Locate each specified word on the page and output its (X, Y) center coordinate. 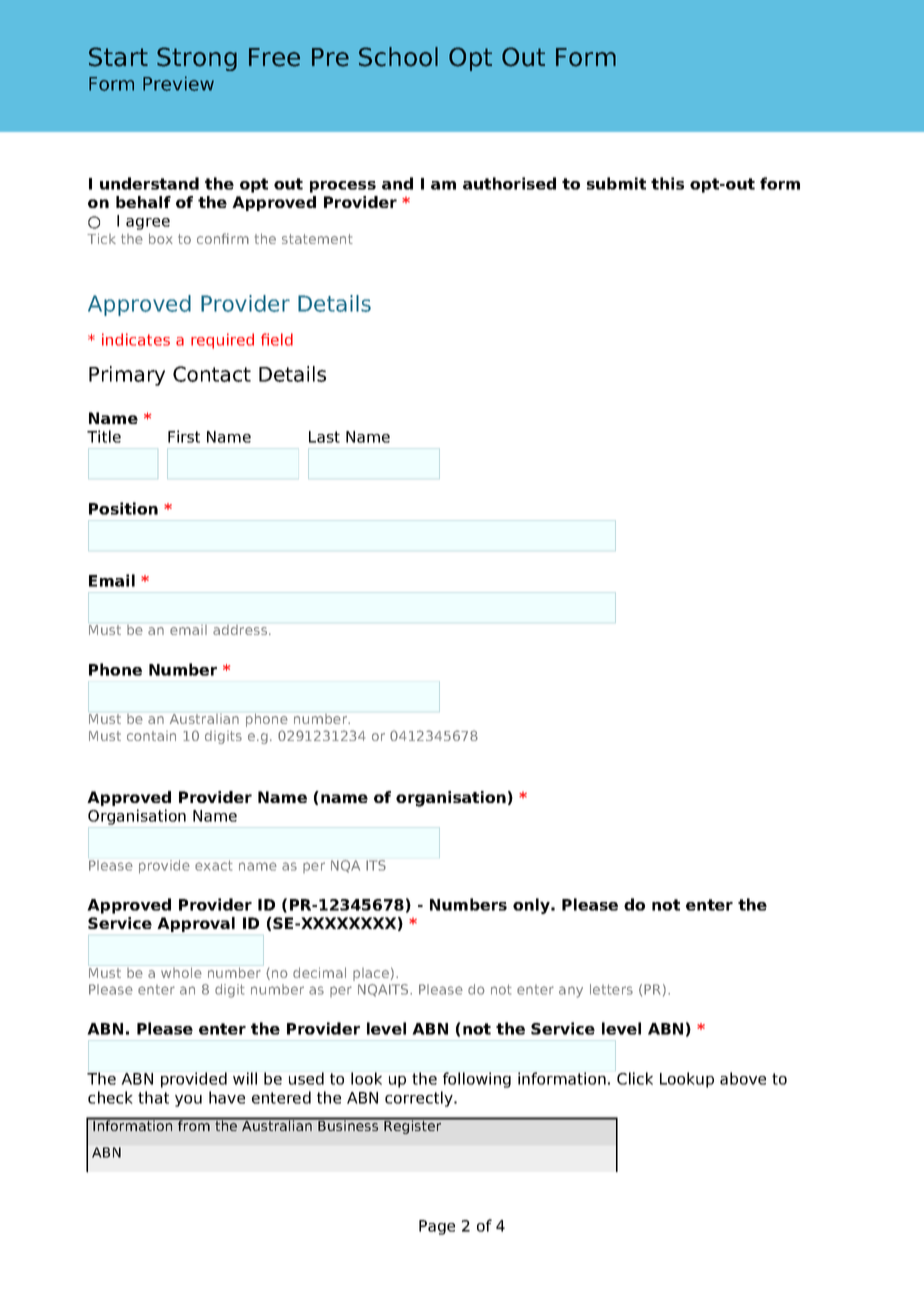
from (194, 1124)
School (398, 57)
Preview (178, 83)
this (667, 183)
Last (324, 437)
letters (611, 989)
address (241, 630)
